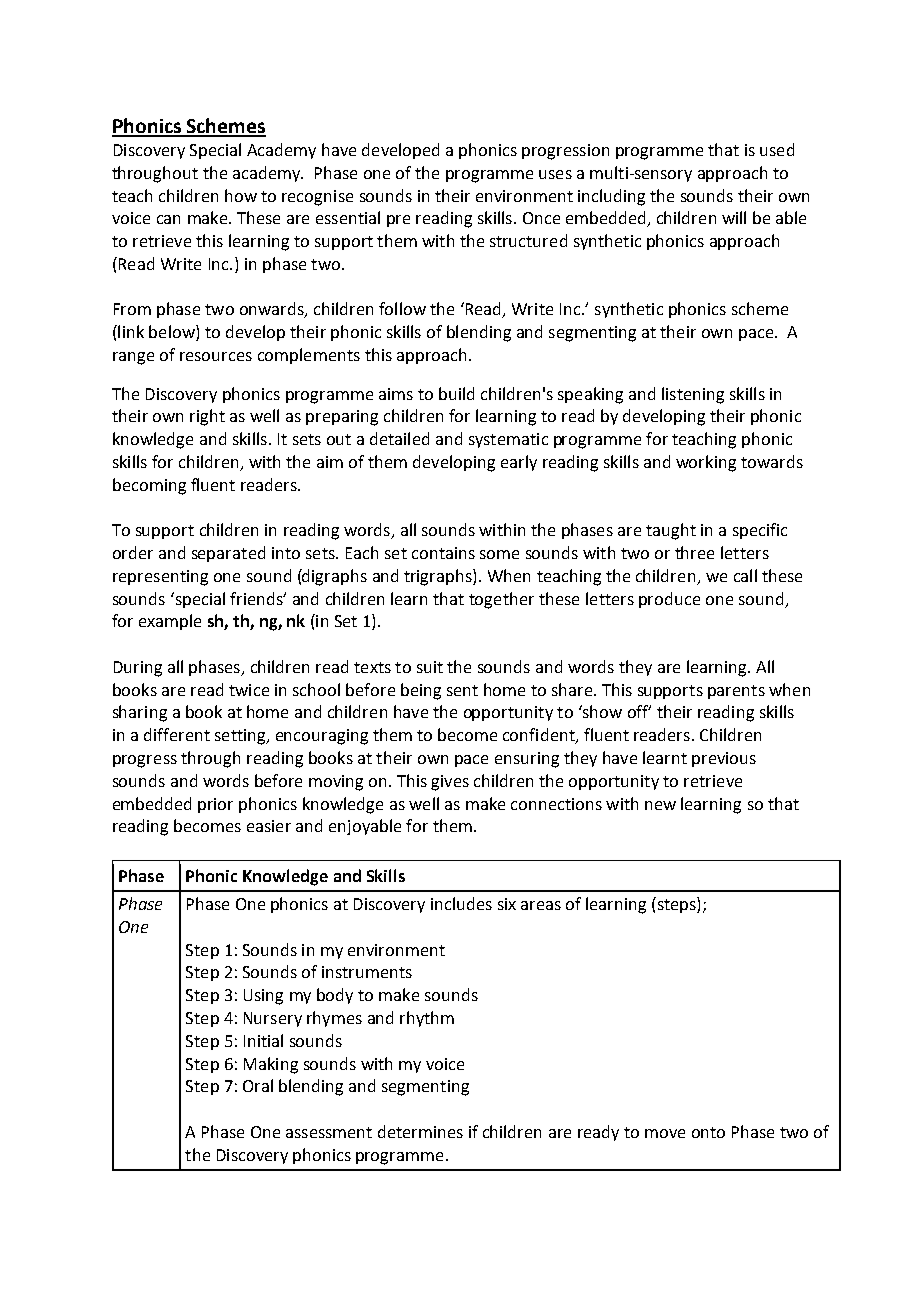 This document has height=1308, width=924. I want to click on prior, so click(215, 805).
